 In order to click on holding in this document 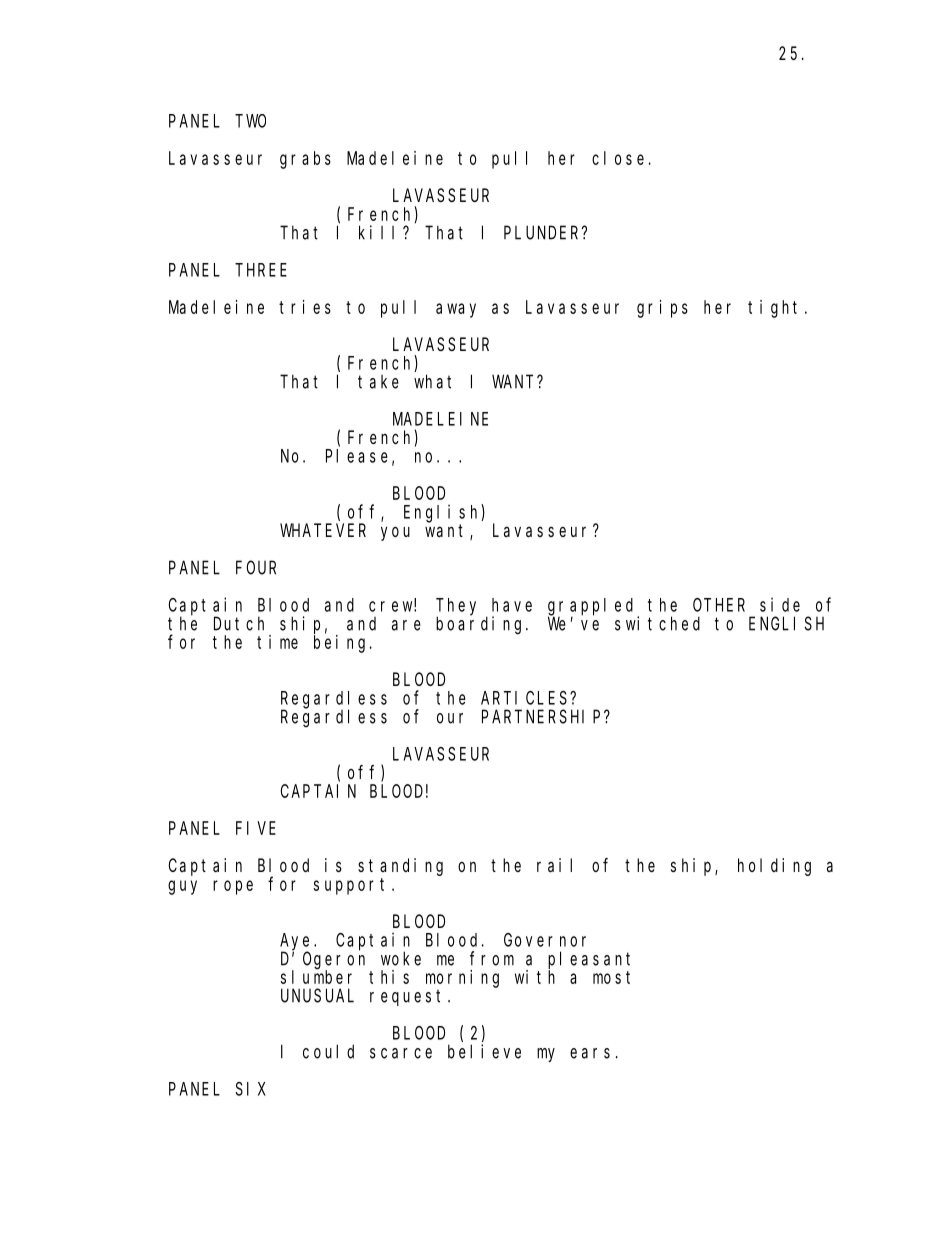, I will do `click(774, 867)`.
